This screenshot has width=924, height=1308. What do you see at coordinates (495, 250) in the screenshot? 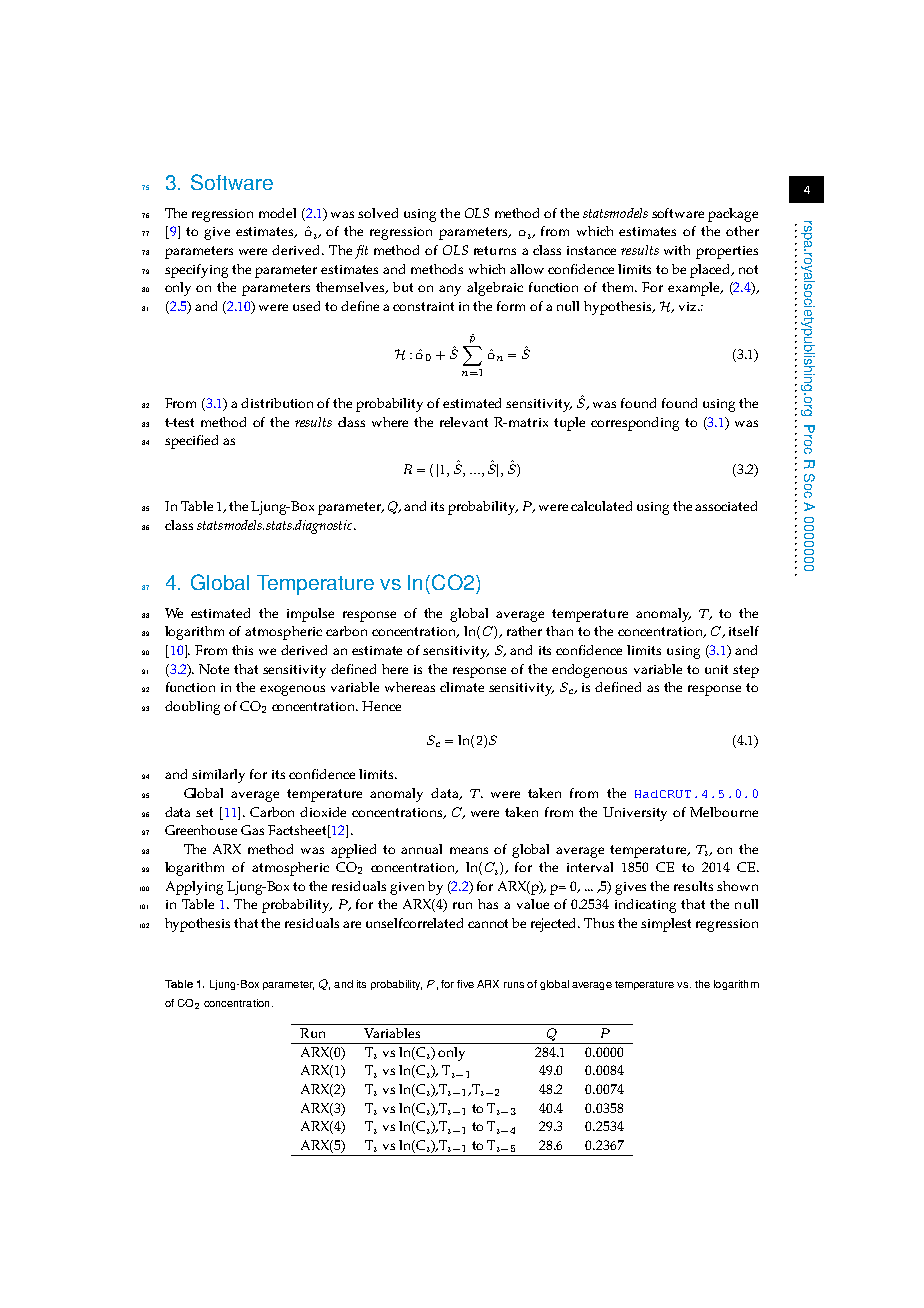
I see `returns` at bounding box center [495, 250].
